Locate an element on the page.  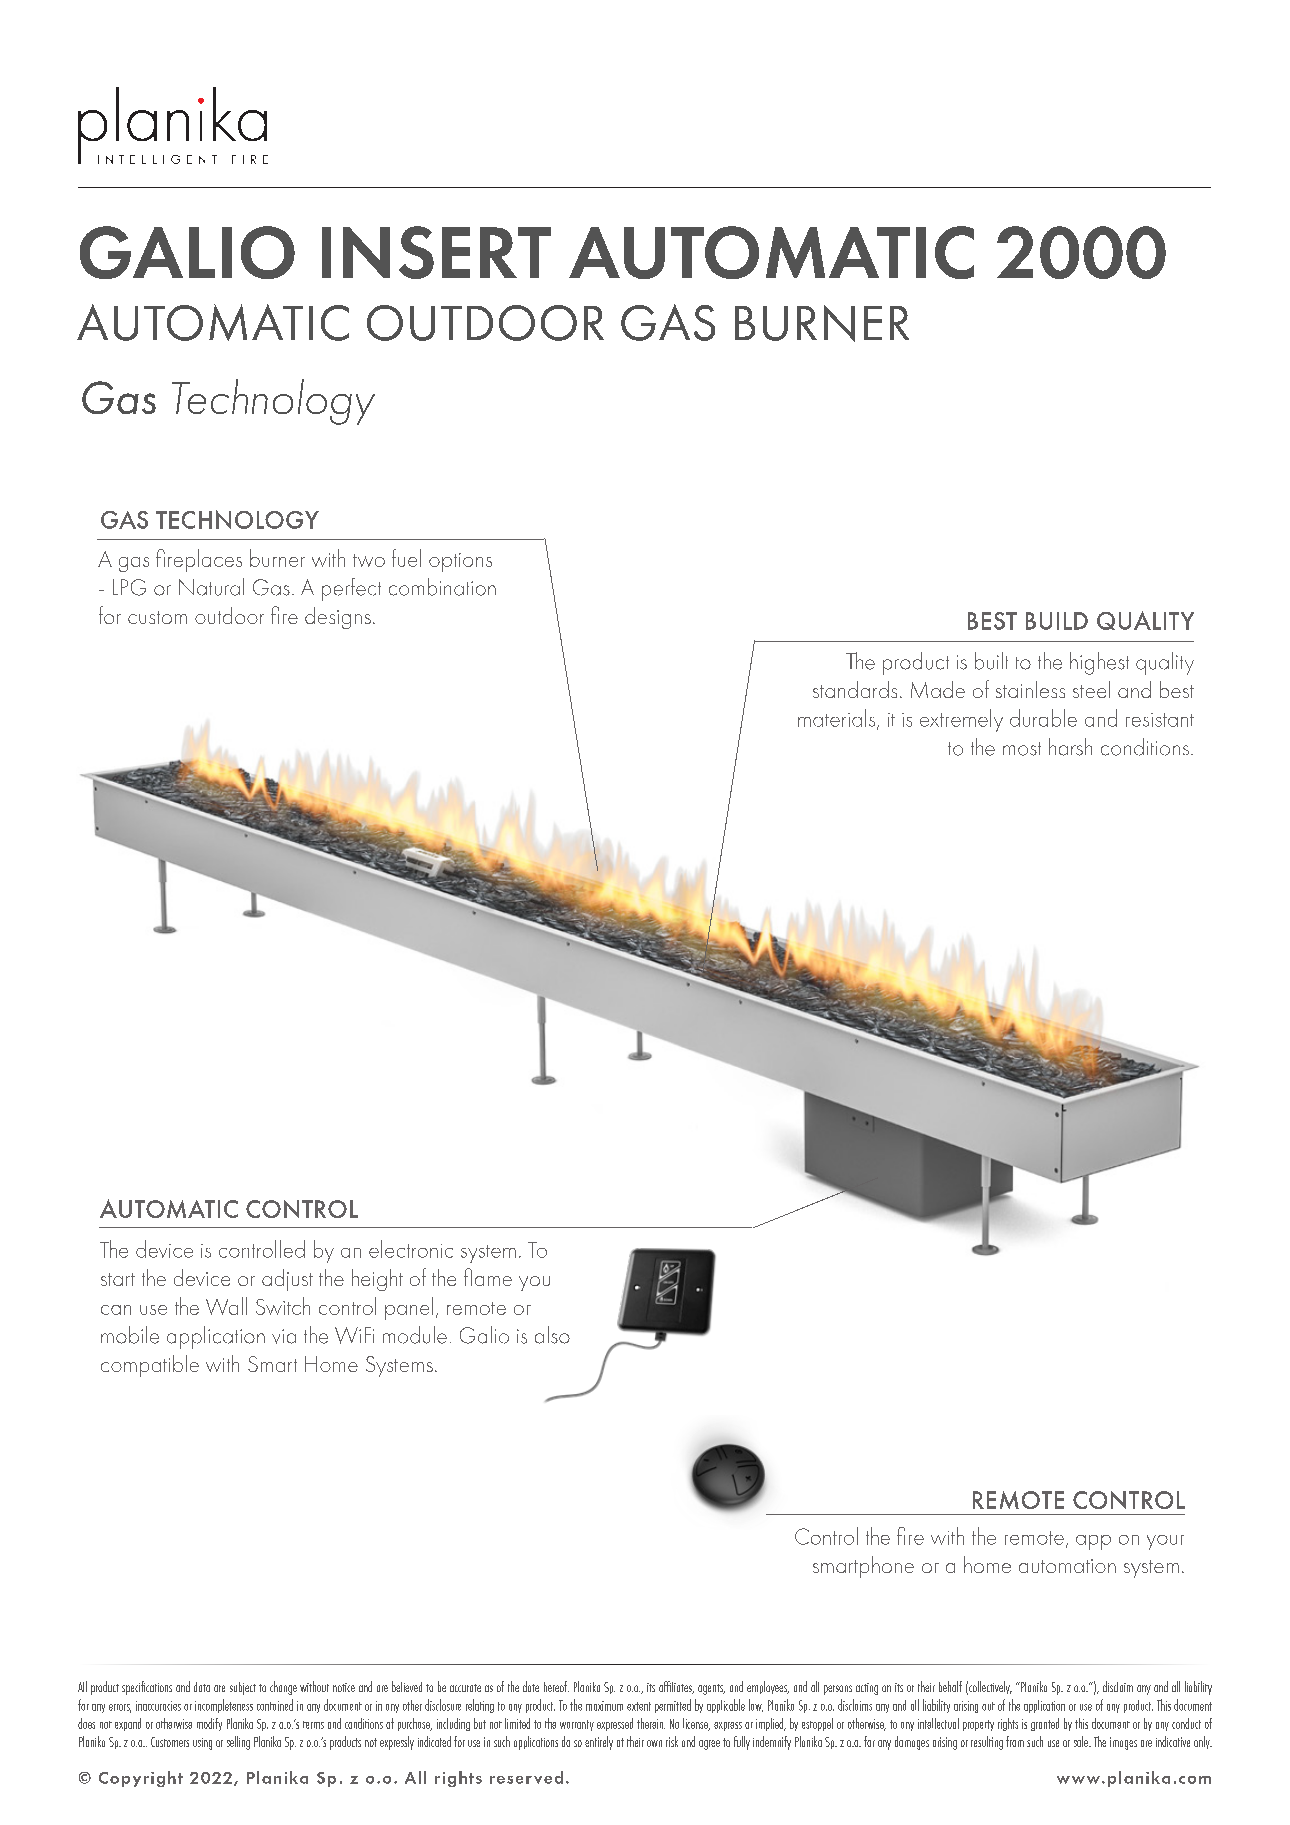
flame is located at coordinates (488, 1277).
